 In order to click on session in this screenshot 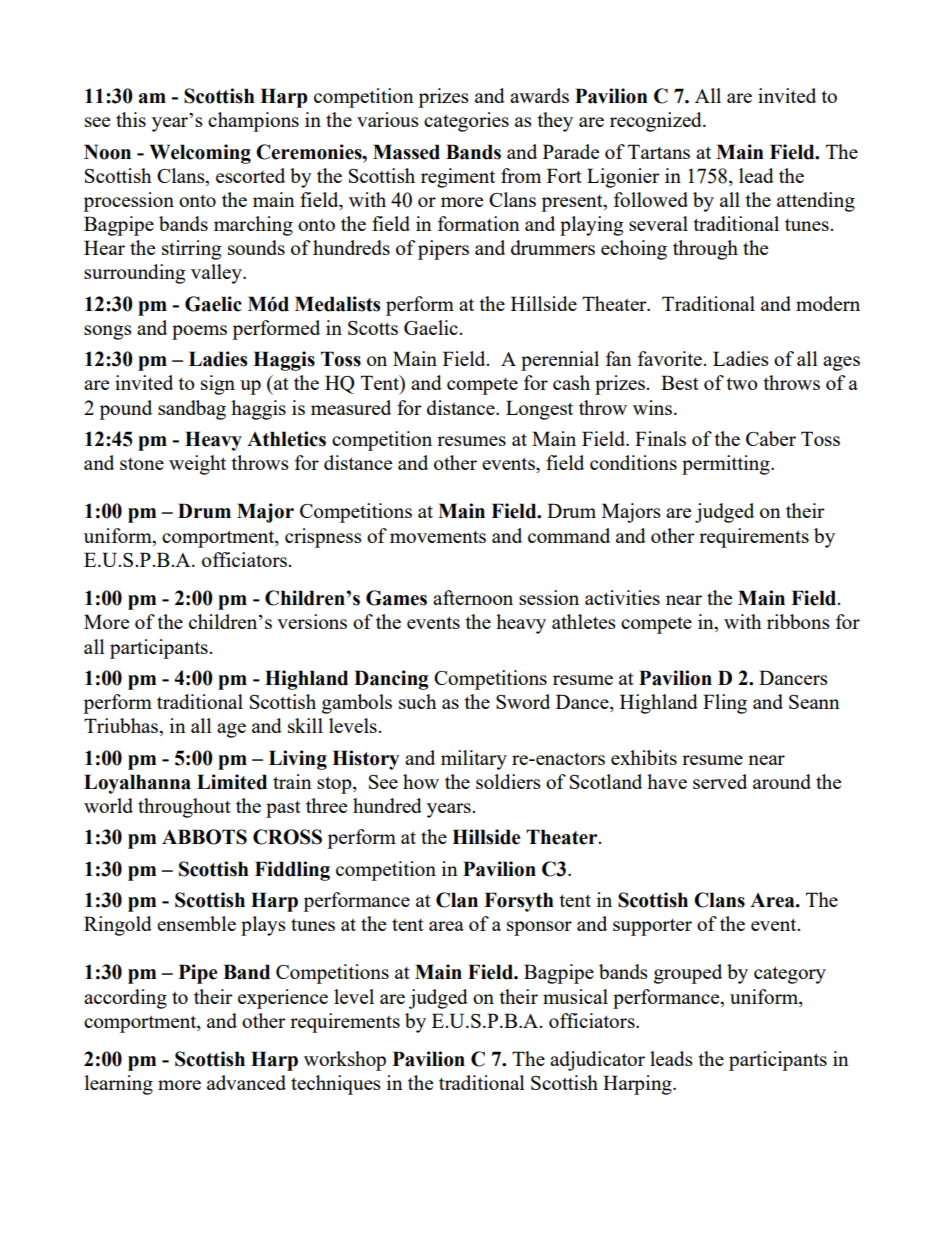, I will do `click(549, 597)`.
